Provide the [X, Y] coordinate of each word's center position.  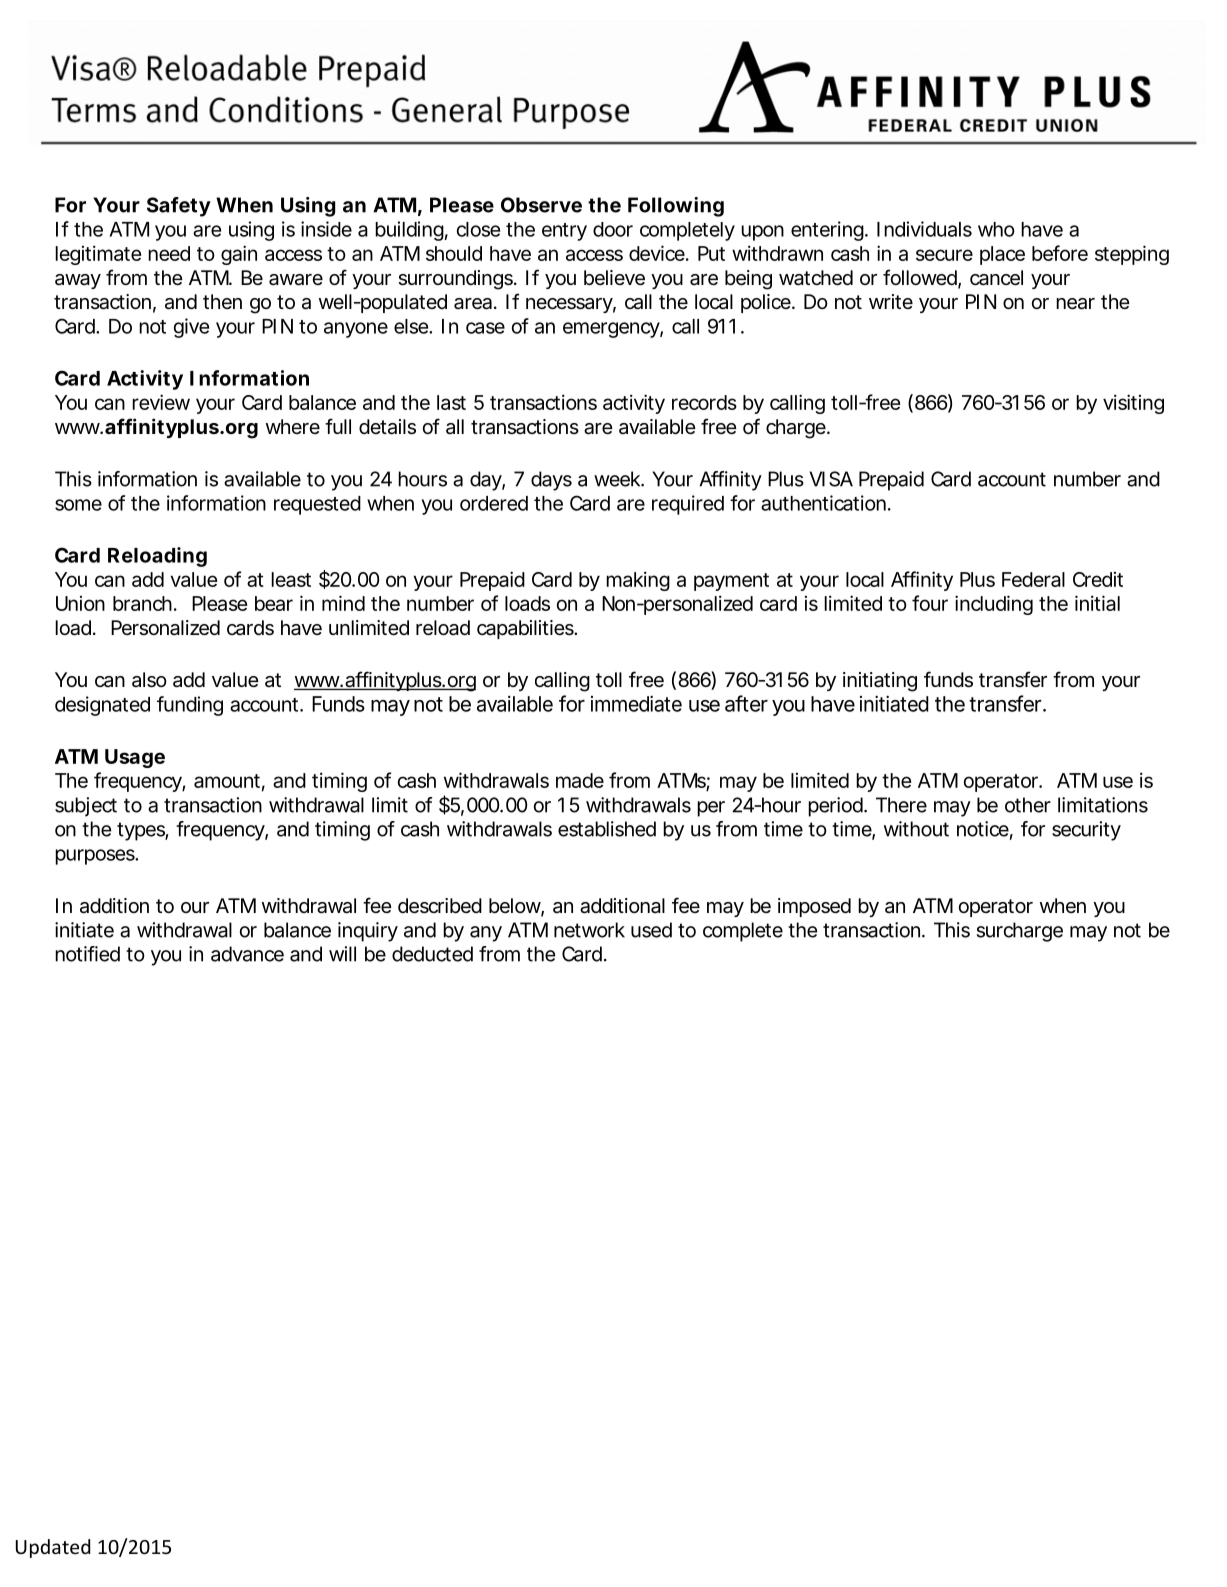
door [613, 229]
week [618, 479]
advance [247, 954]
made [580, 780]
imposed [814, 907]
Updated [53, 1548]
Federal [1033, 579]
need [169, 253]
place [1002, 255]
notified [87, 954]
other [1028, 805]
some [78, 505]
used [651, 930]
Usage [135, 758]
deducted [432, 954]
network [589, 930]
